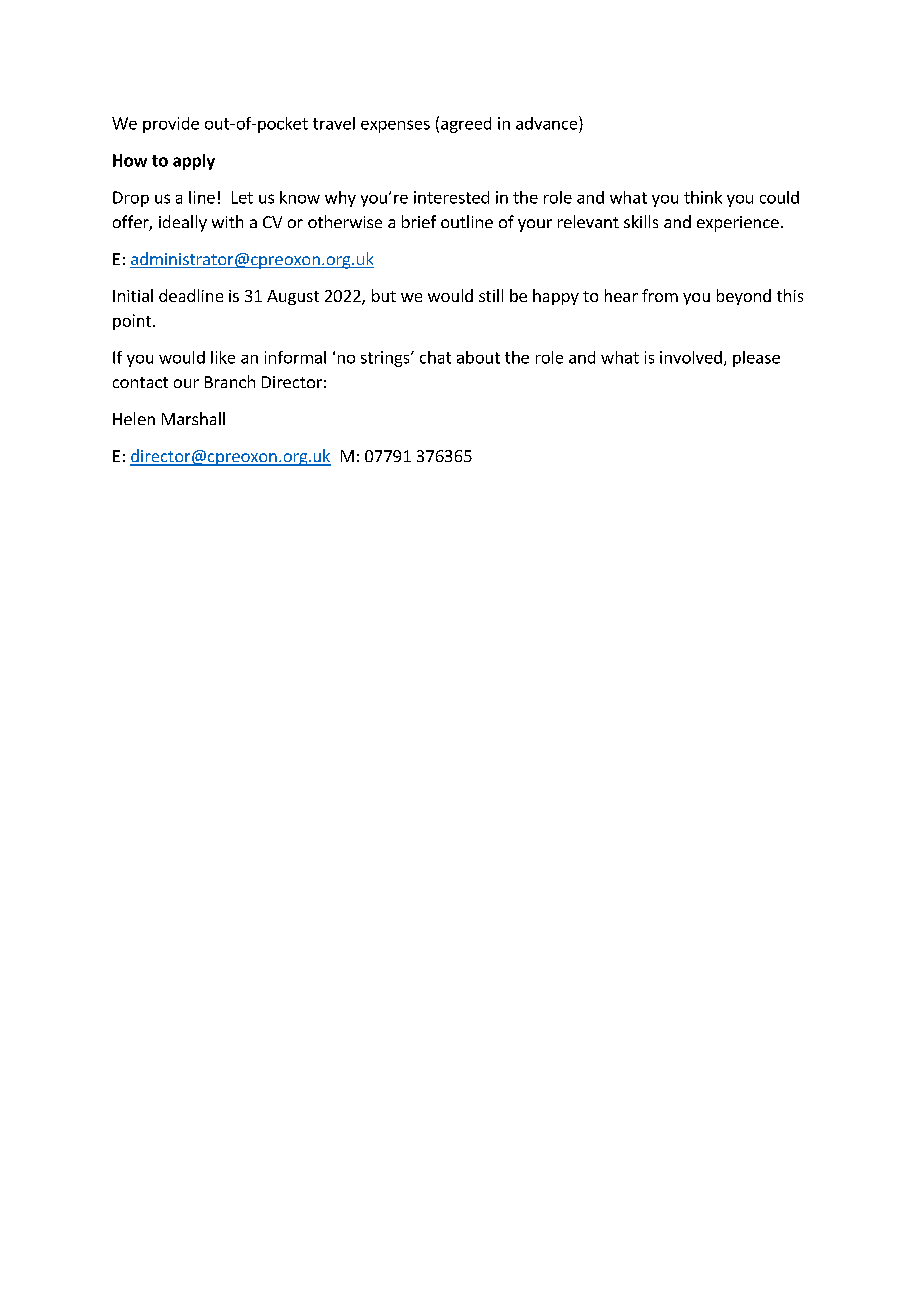 The height and width of the image is (1308, 924). I want to click on Marshall, so click(193, 418).
